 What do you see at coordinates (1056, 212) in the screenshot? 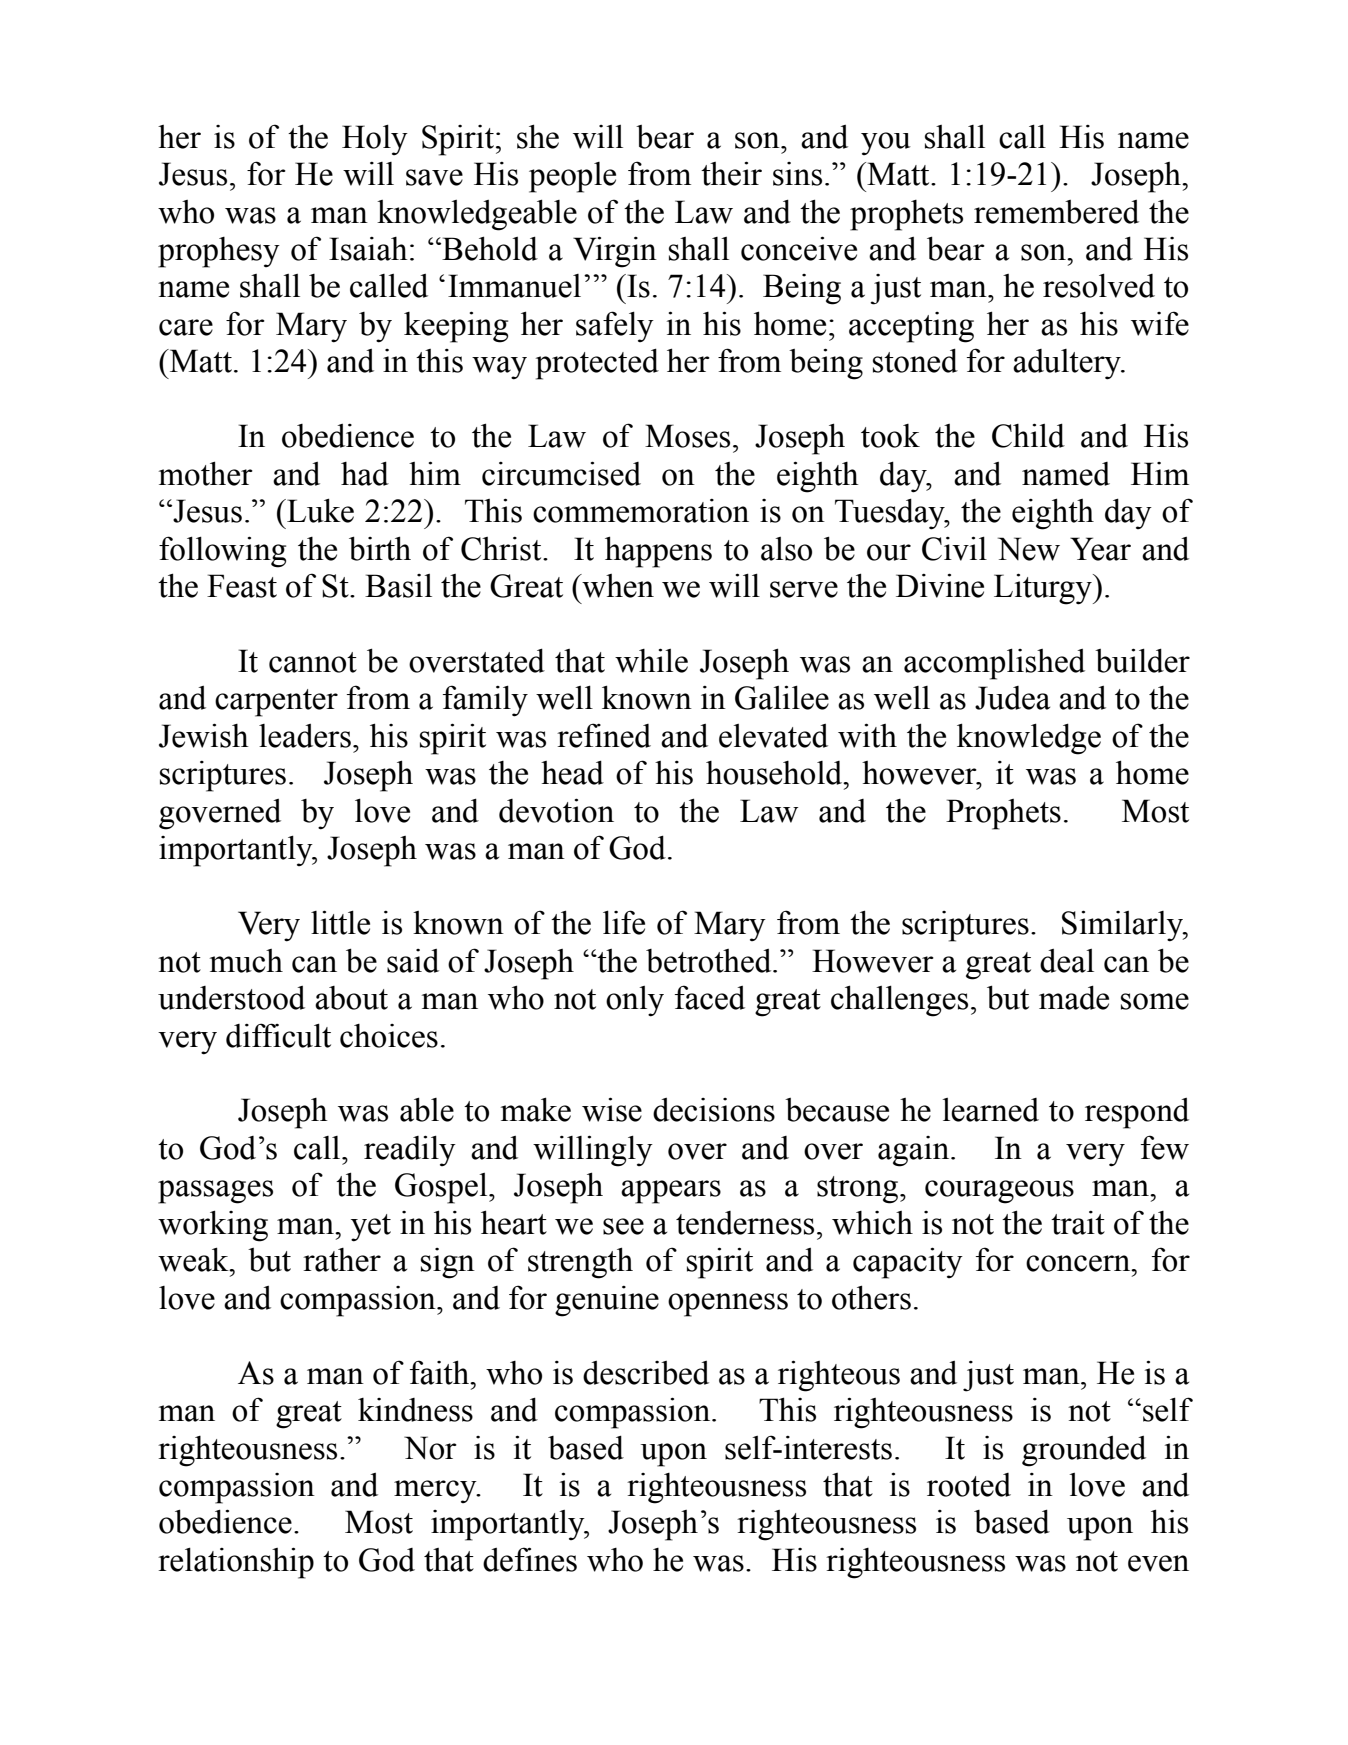
I see `remembered` at bounding box center [1056, 212].
